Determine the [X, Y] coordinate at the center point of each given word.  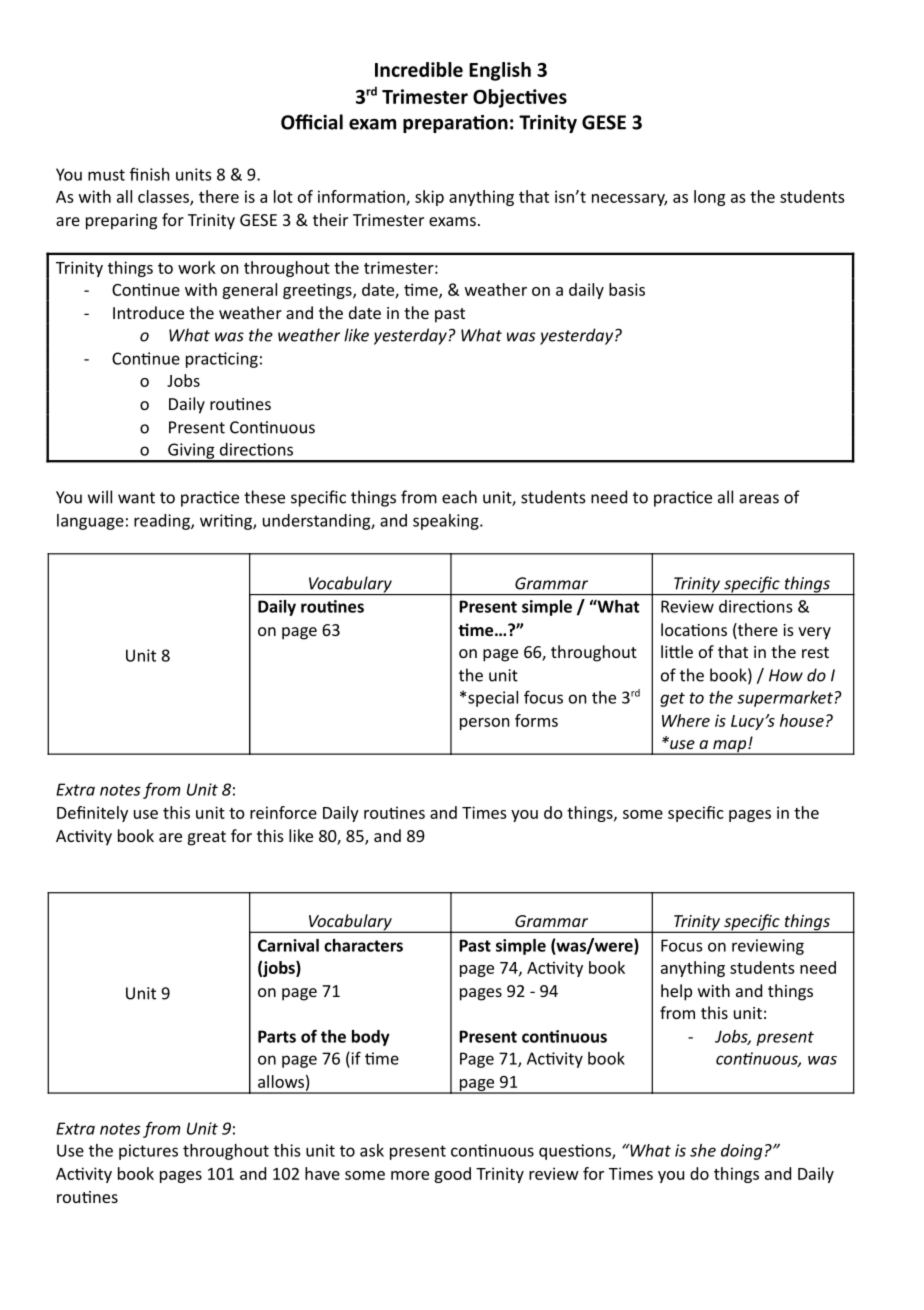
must [106, 175]
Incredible [419, 69]
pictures [148, 1152]
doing [741, 1152]
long [709, 198]
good [452, 1175]
